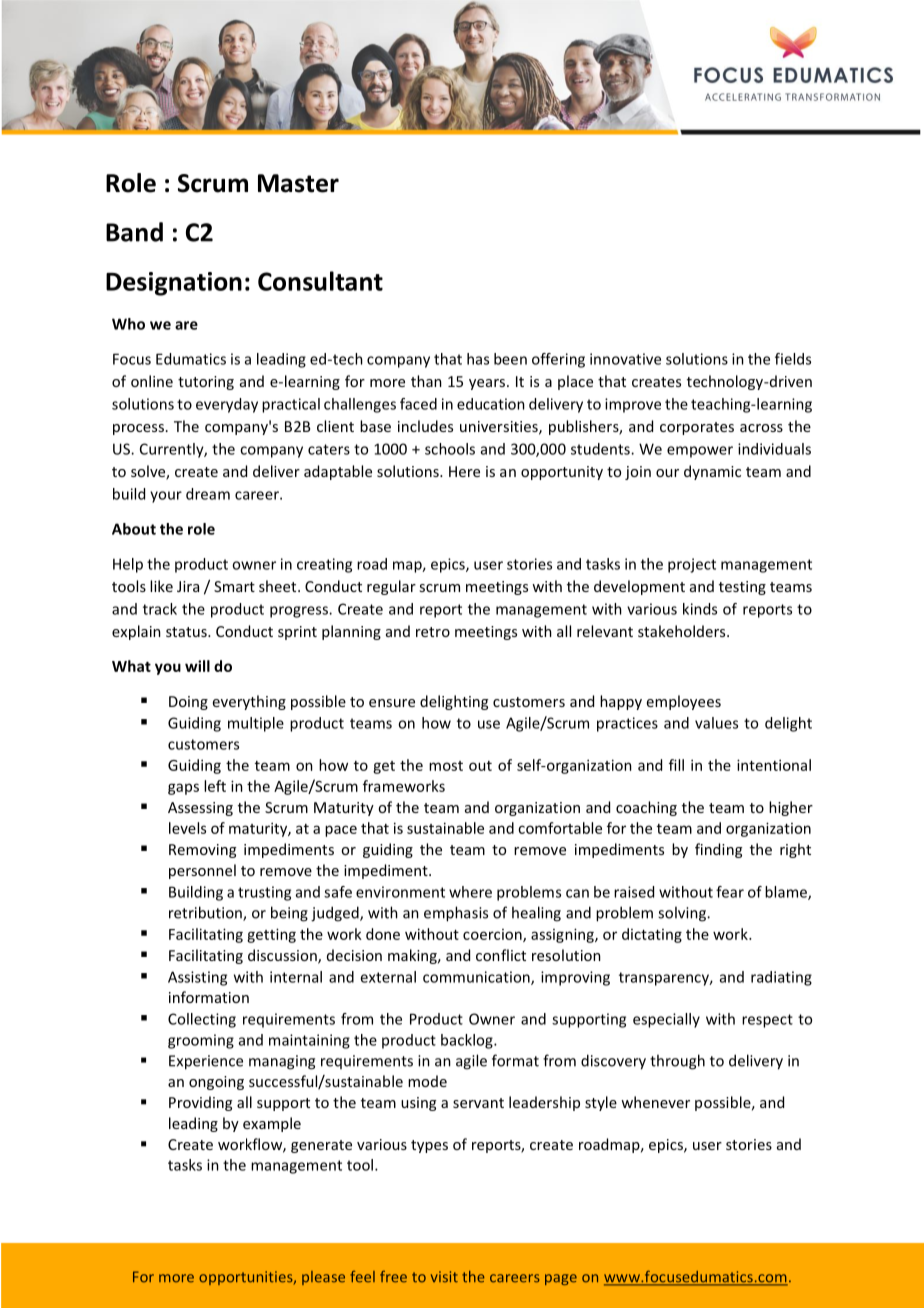 This screenshot has width=924, height=1308. What do you see at coordinates (712, 472) in the screenshot?
I see `dynamic` at bounding box center [712, 472].
